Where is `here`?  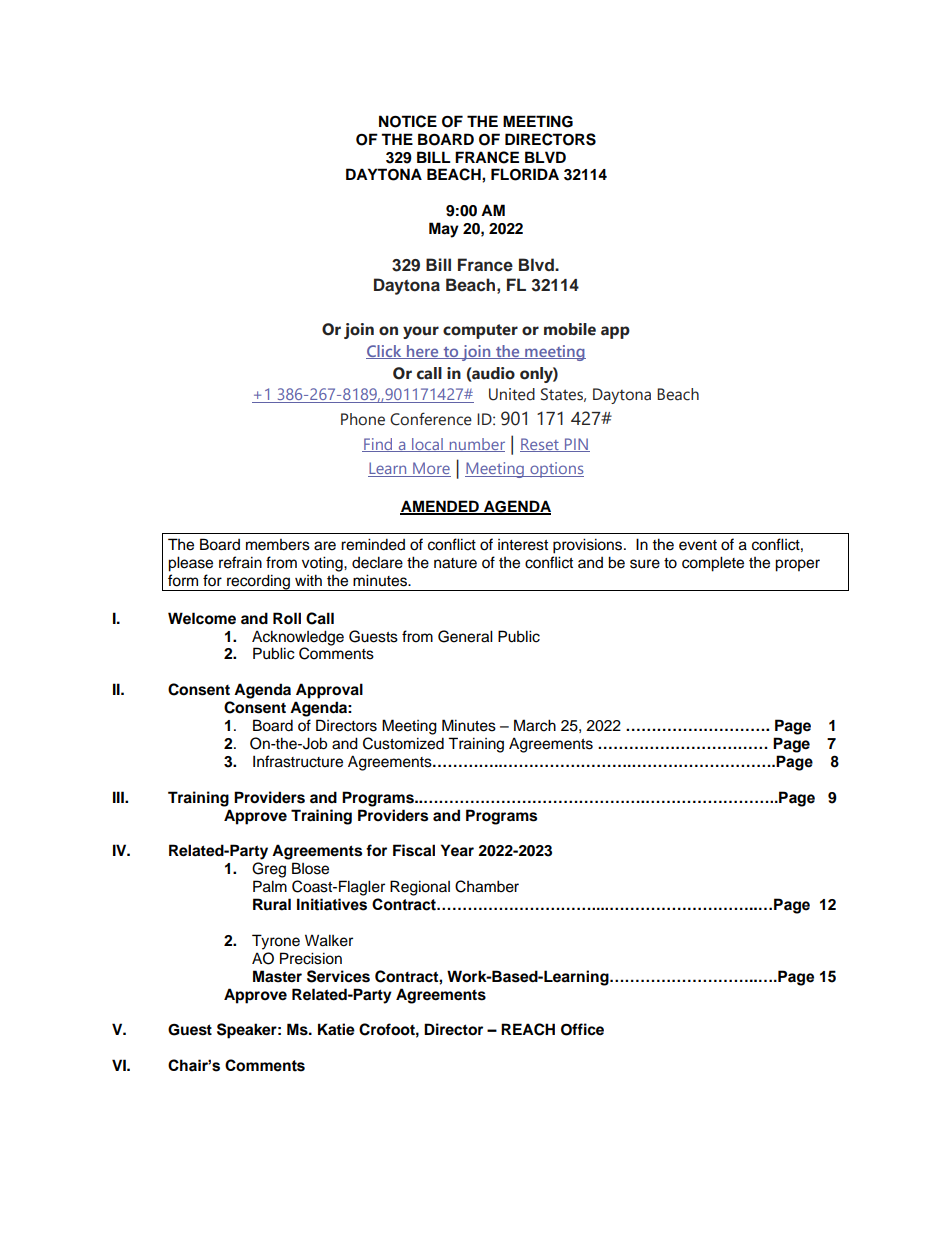
here is located at coordinates (423, 352).
